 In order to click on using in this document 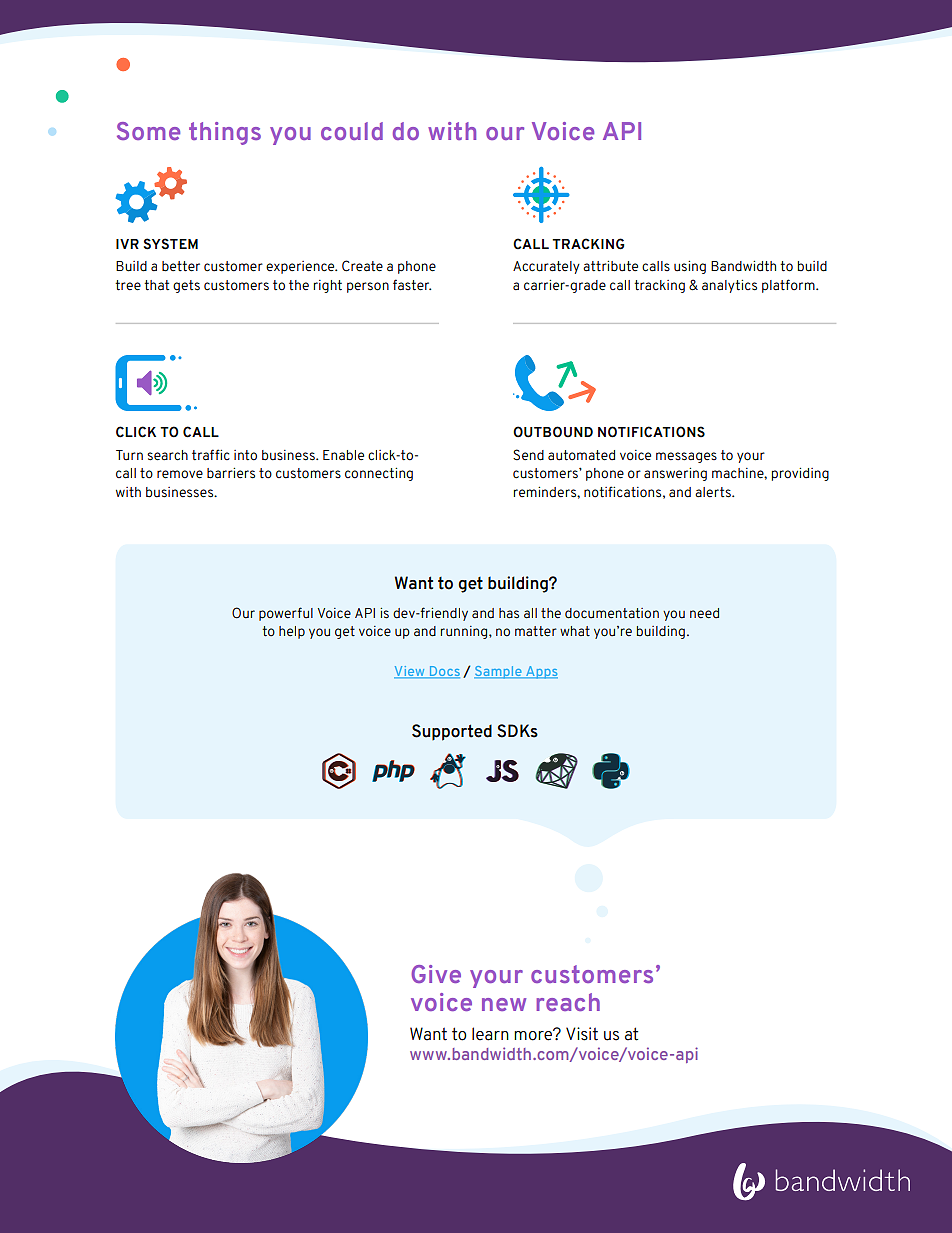, I will do `click(690, 267)`.
